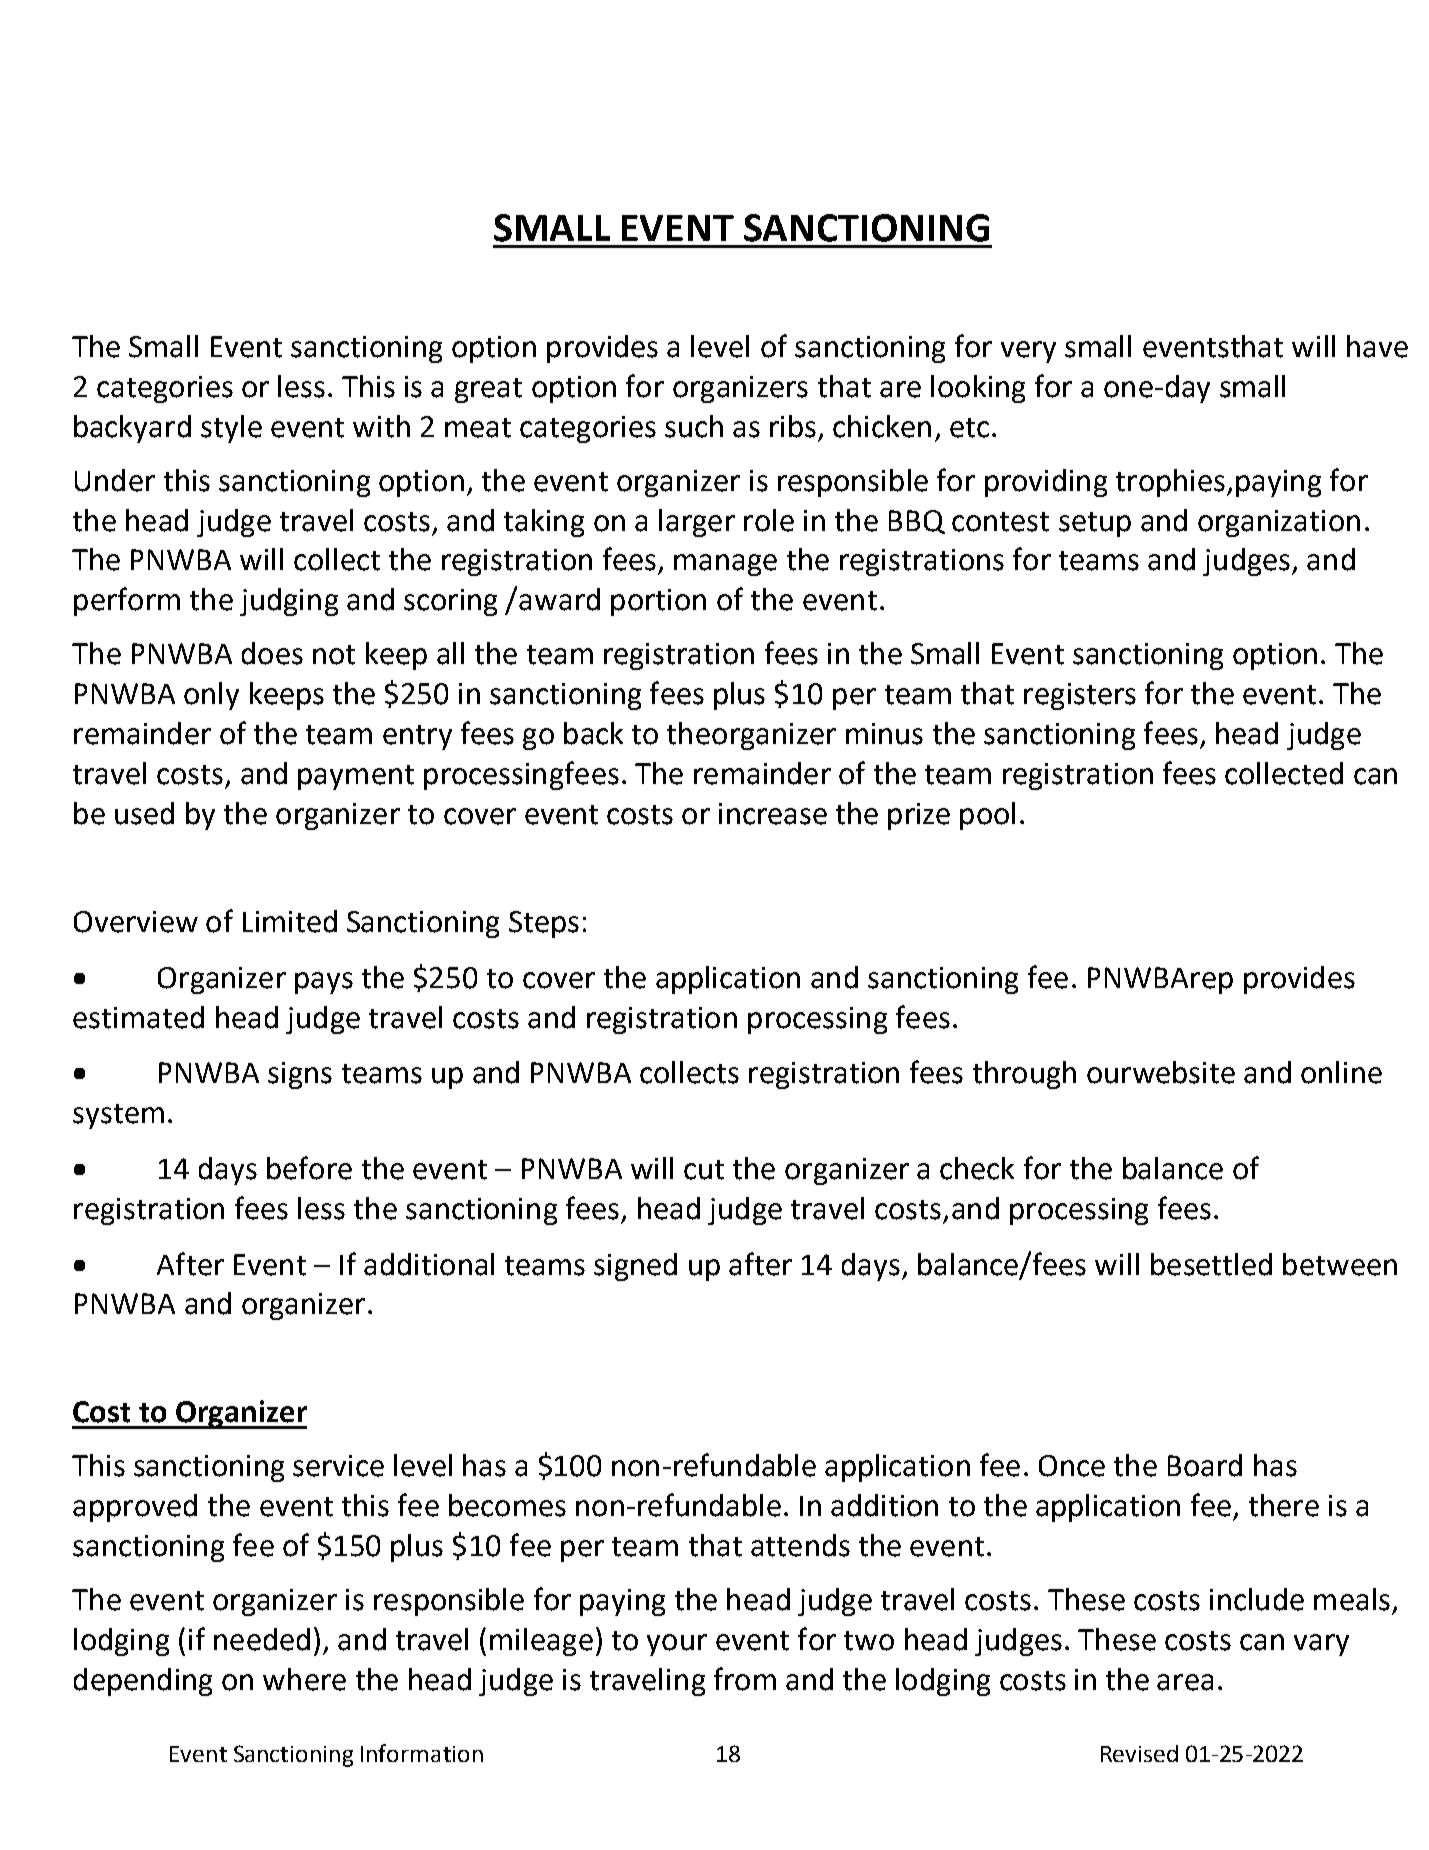 The image size is (1429, 1850). Describe the element at coordinates (1185, 1682) in the screenshot. I see `area` at that location.
